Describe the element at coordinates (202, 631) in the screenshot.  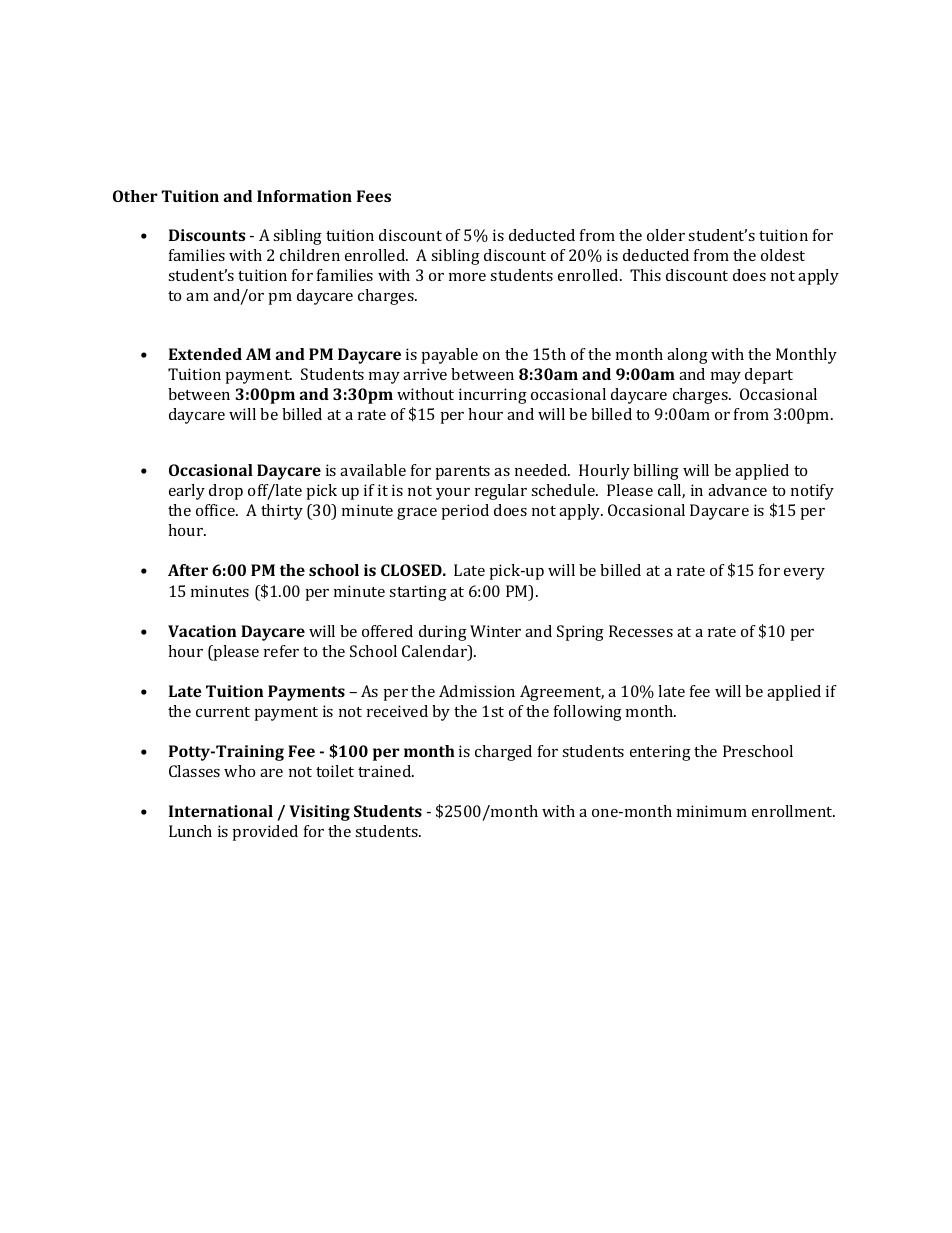
I see `Vacation` at that location.
